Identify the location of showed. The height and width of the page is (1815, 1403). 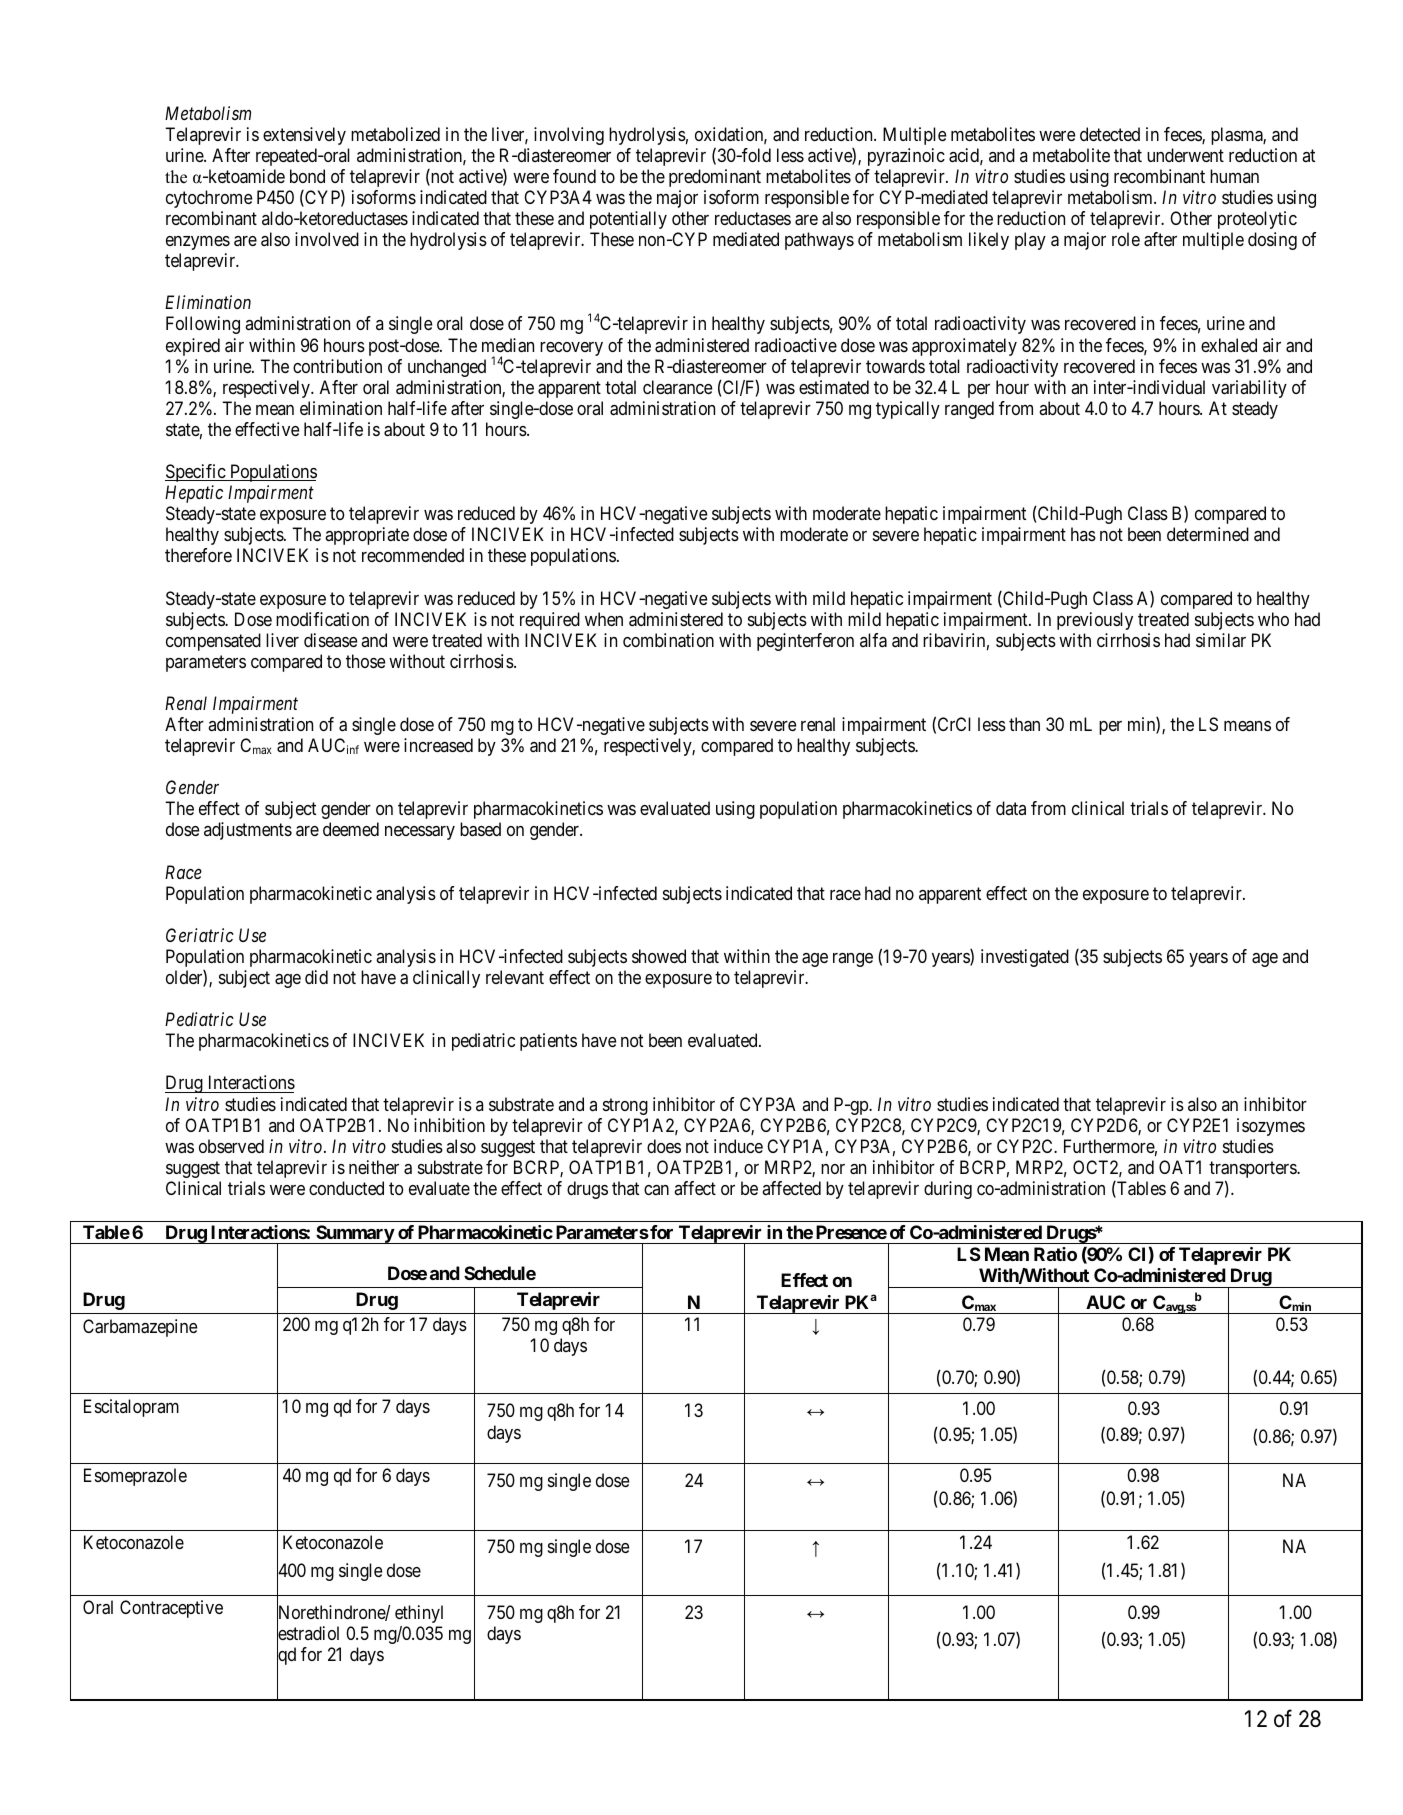
(659, 956).
